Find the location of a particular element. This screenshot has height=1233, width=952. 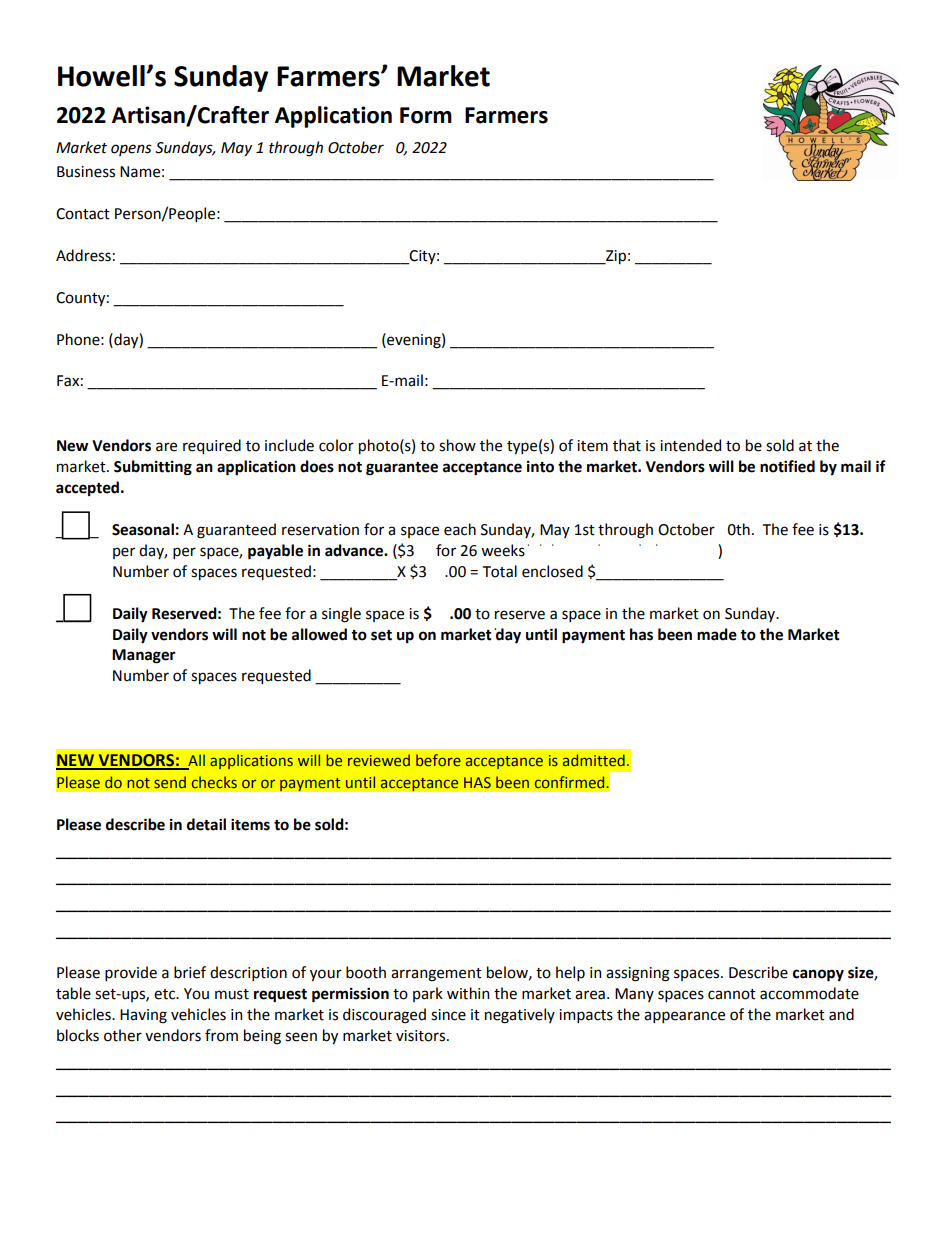

etc is located at coordinates (166, 994).
